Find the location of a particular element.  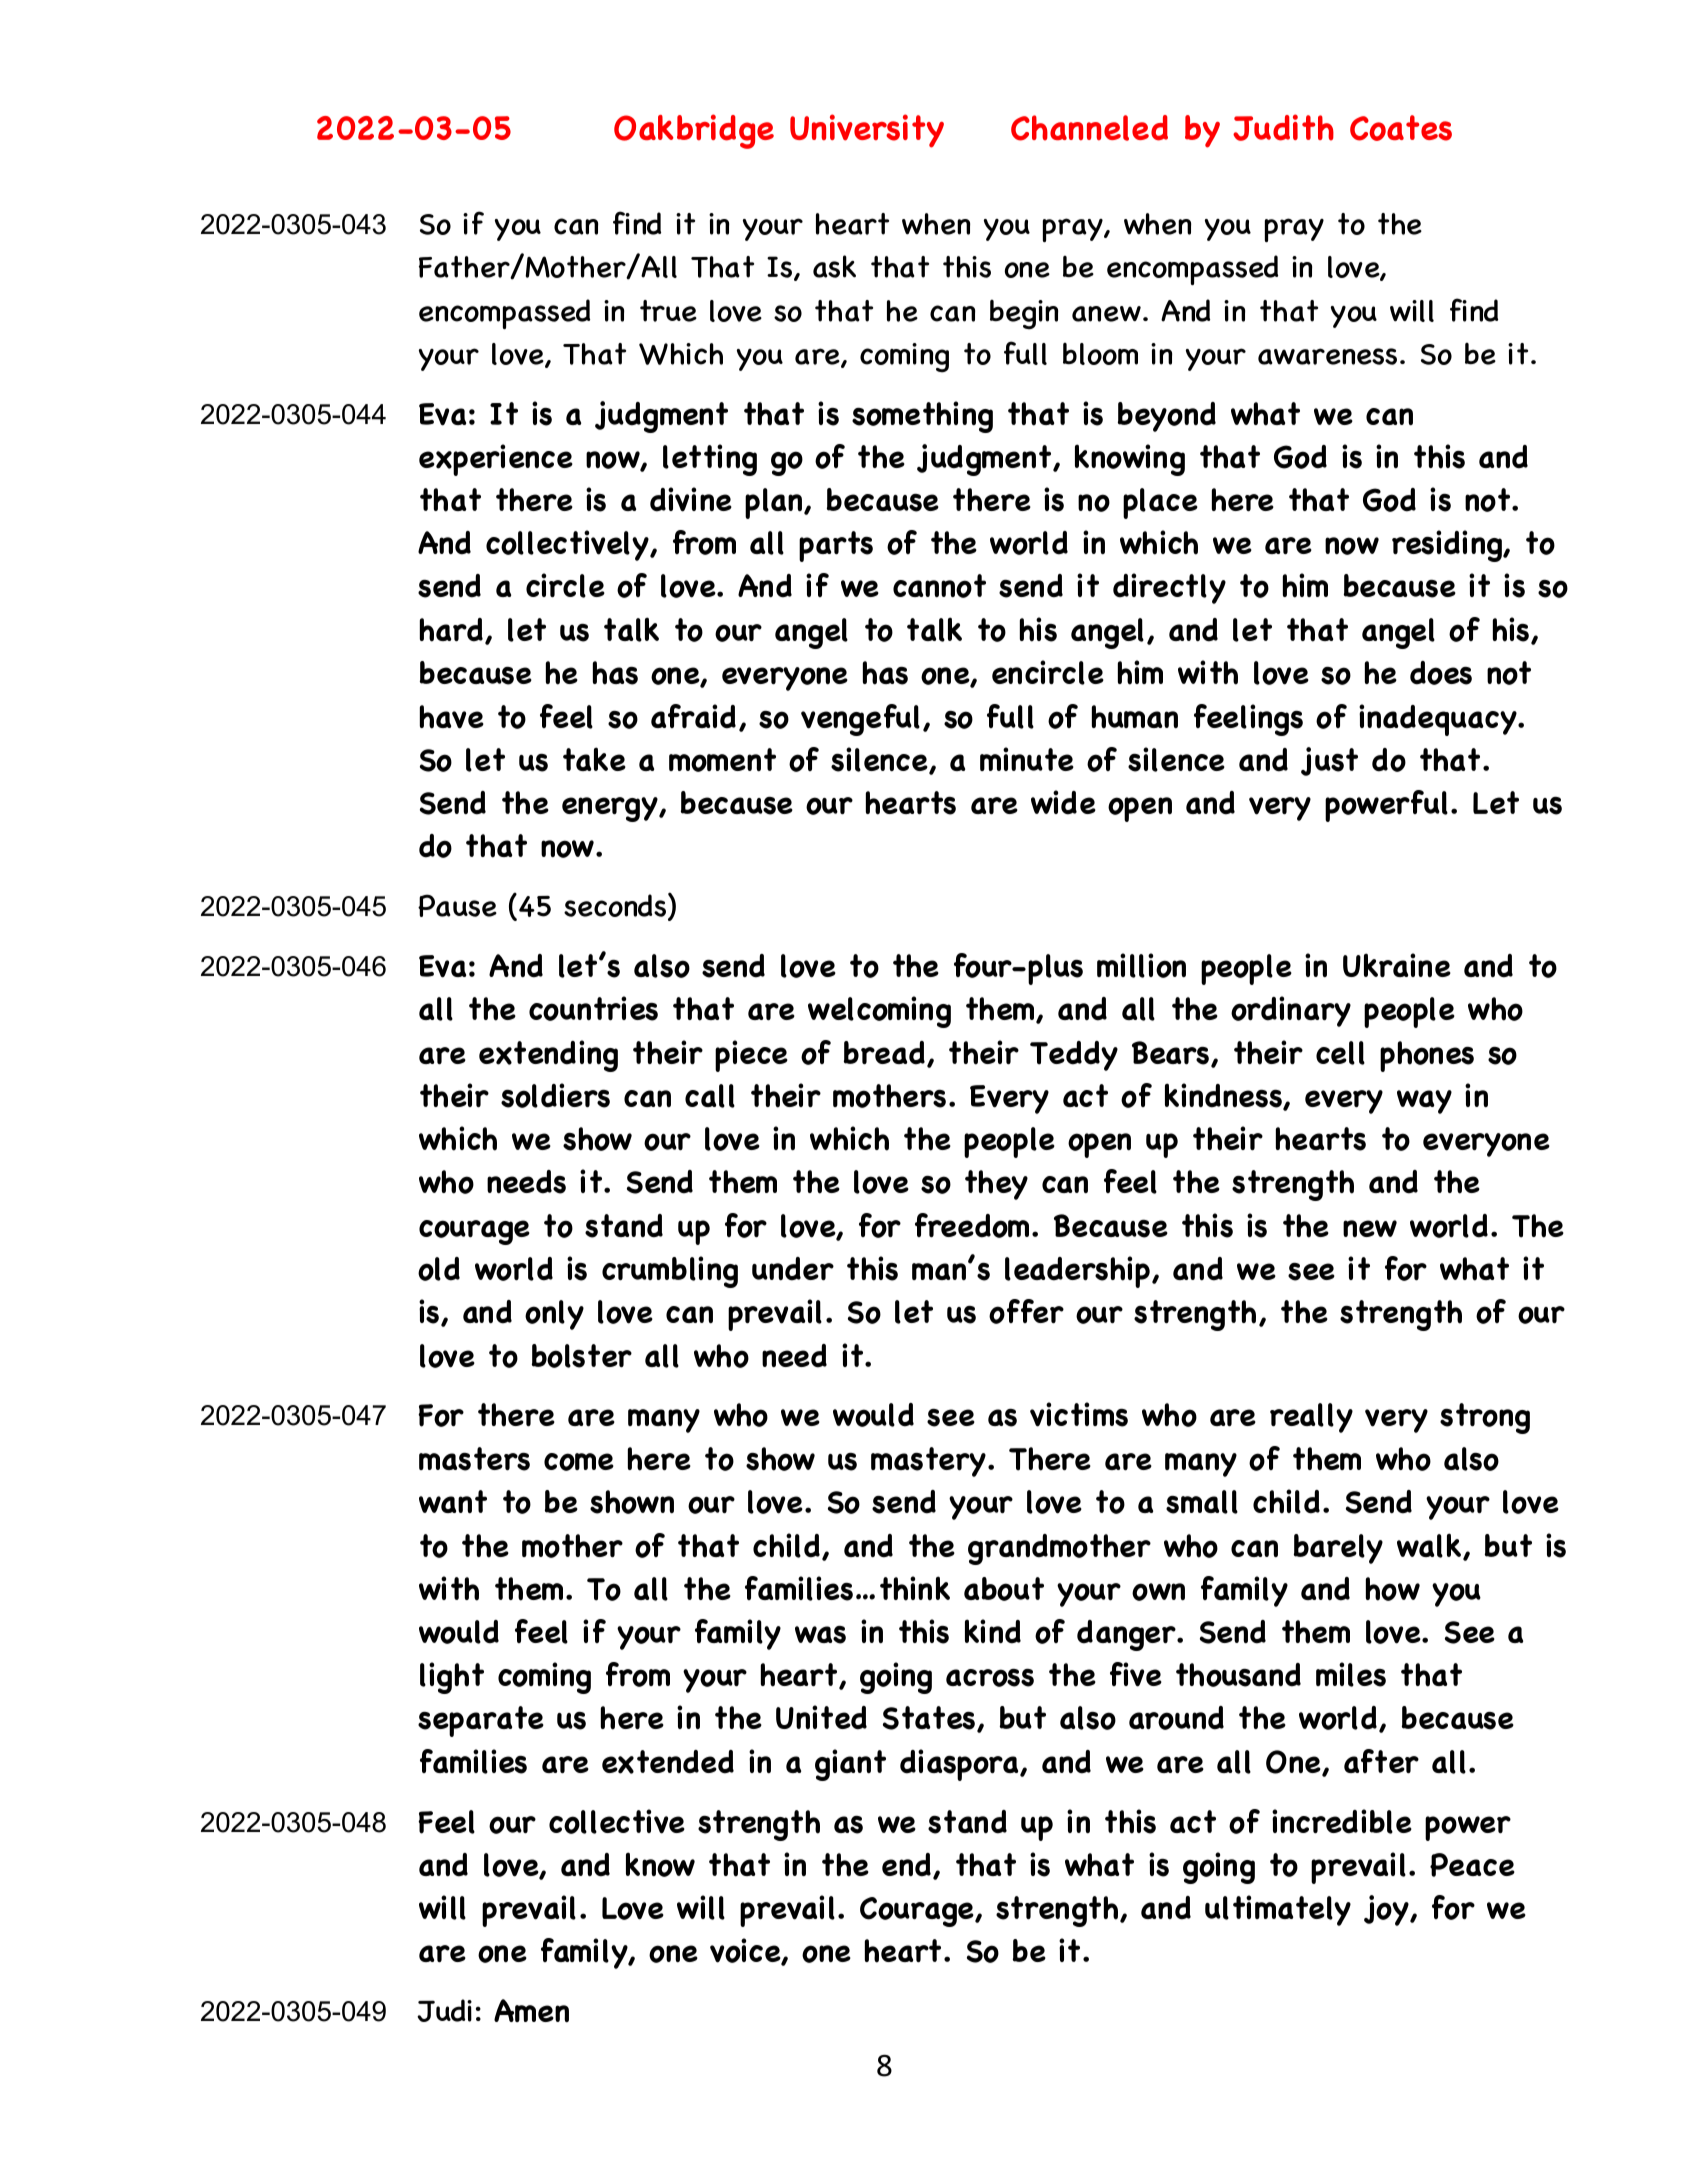

University is located at coordinates (867, 131).
